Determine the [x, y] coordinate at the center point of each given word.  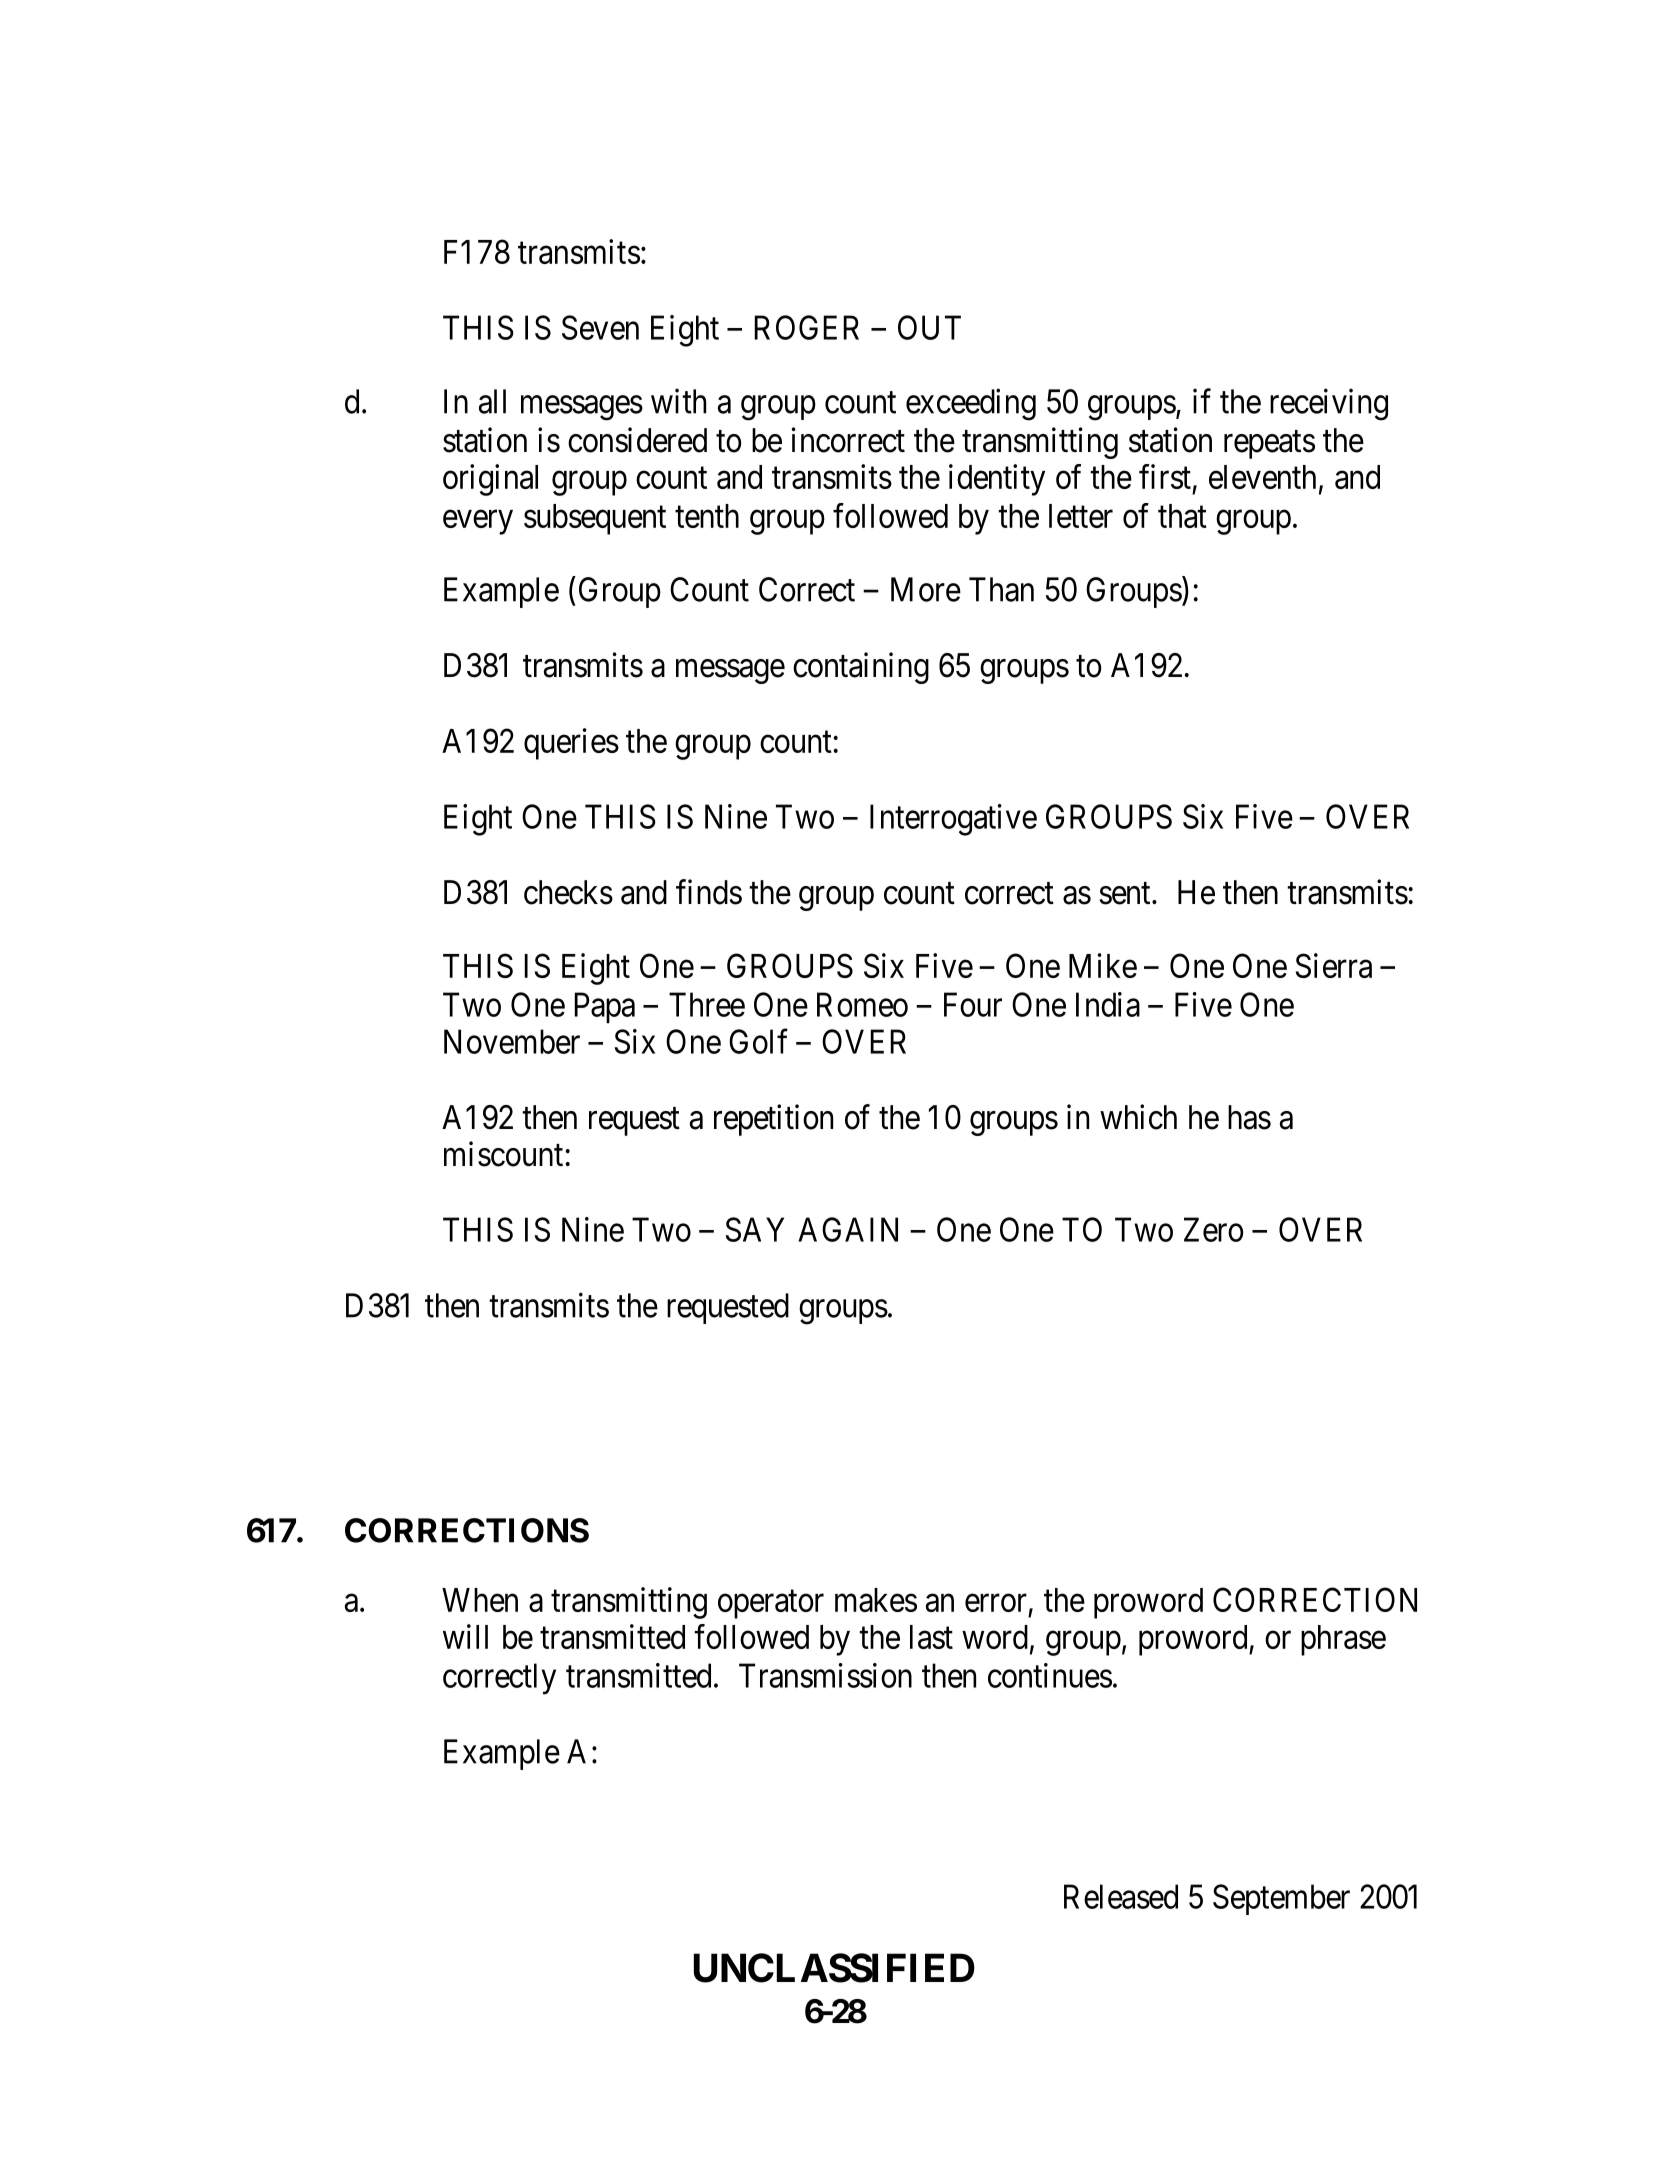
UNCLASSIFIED [834, 1968]
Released [1121, 1896]
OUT [929, 327]
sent [1126, 894]
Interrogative [953, 820]
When [480, 1600]
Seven [600, 327]
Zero [1213, 1229]
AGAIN [848, 1229]
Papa [604, 1007]
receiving [1329, 404]
